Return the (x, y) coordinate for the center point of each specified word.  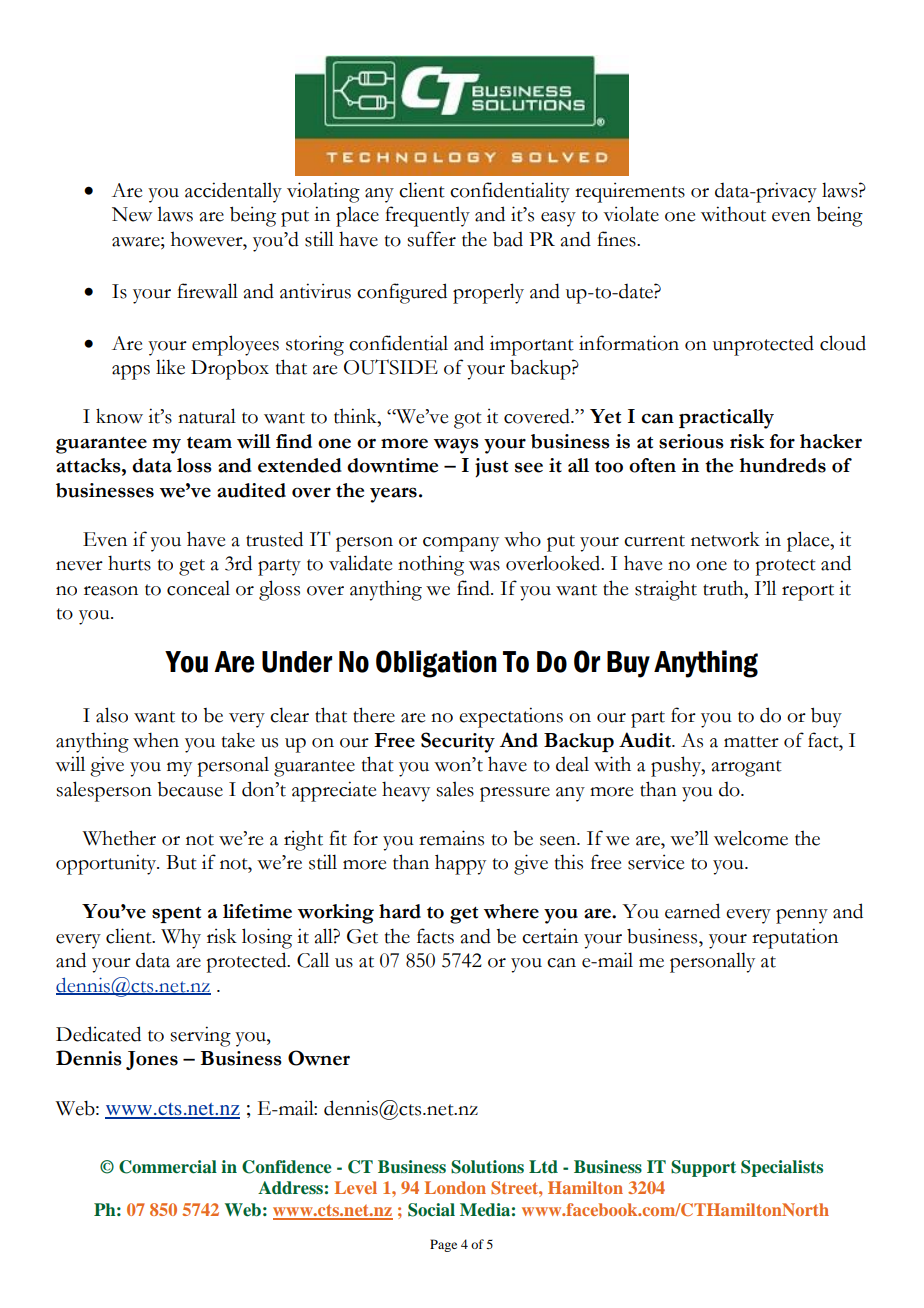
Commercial (168, 1167)
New (132, 214)
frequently (427, 216)
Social (431, 1210)
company (461, 544)
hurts (129, 563)
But (181, 862)
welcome (751, 838)
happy (460, 864)
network (725, 539)
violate (631, 214)
